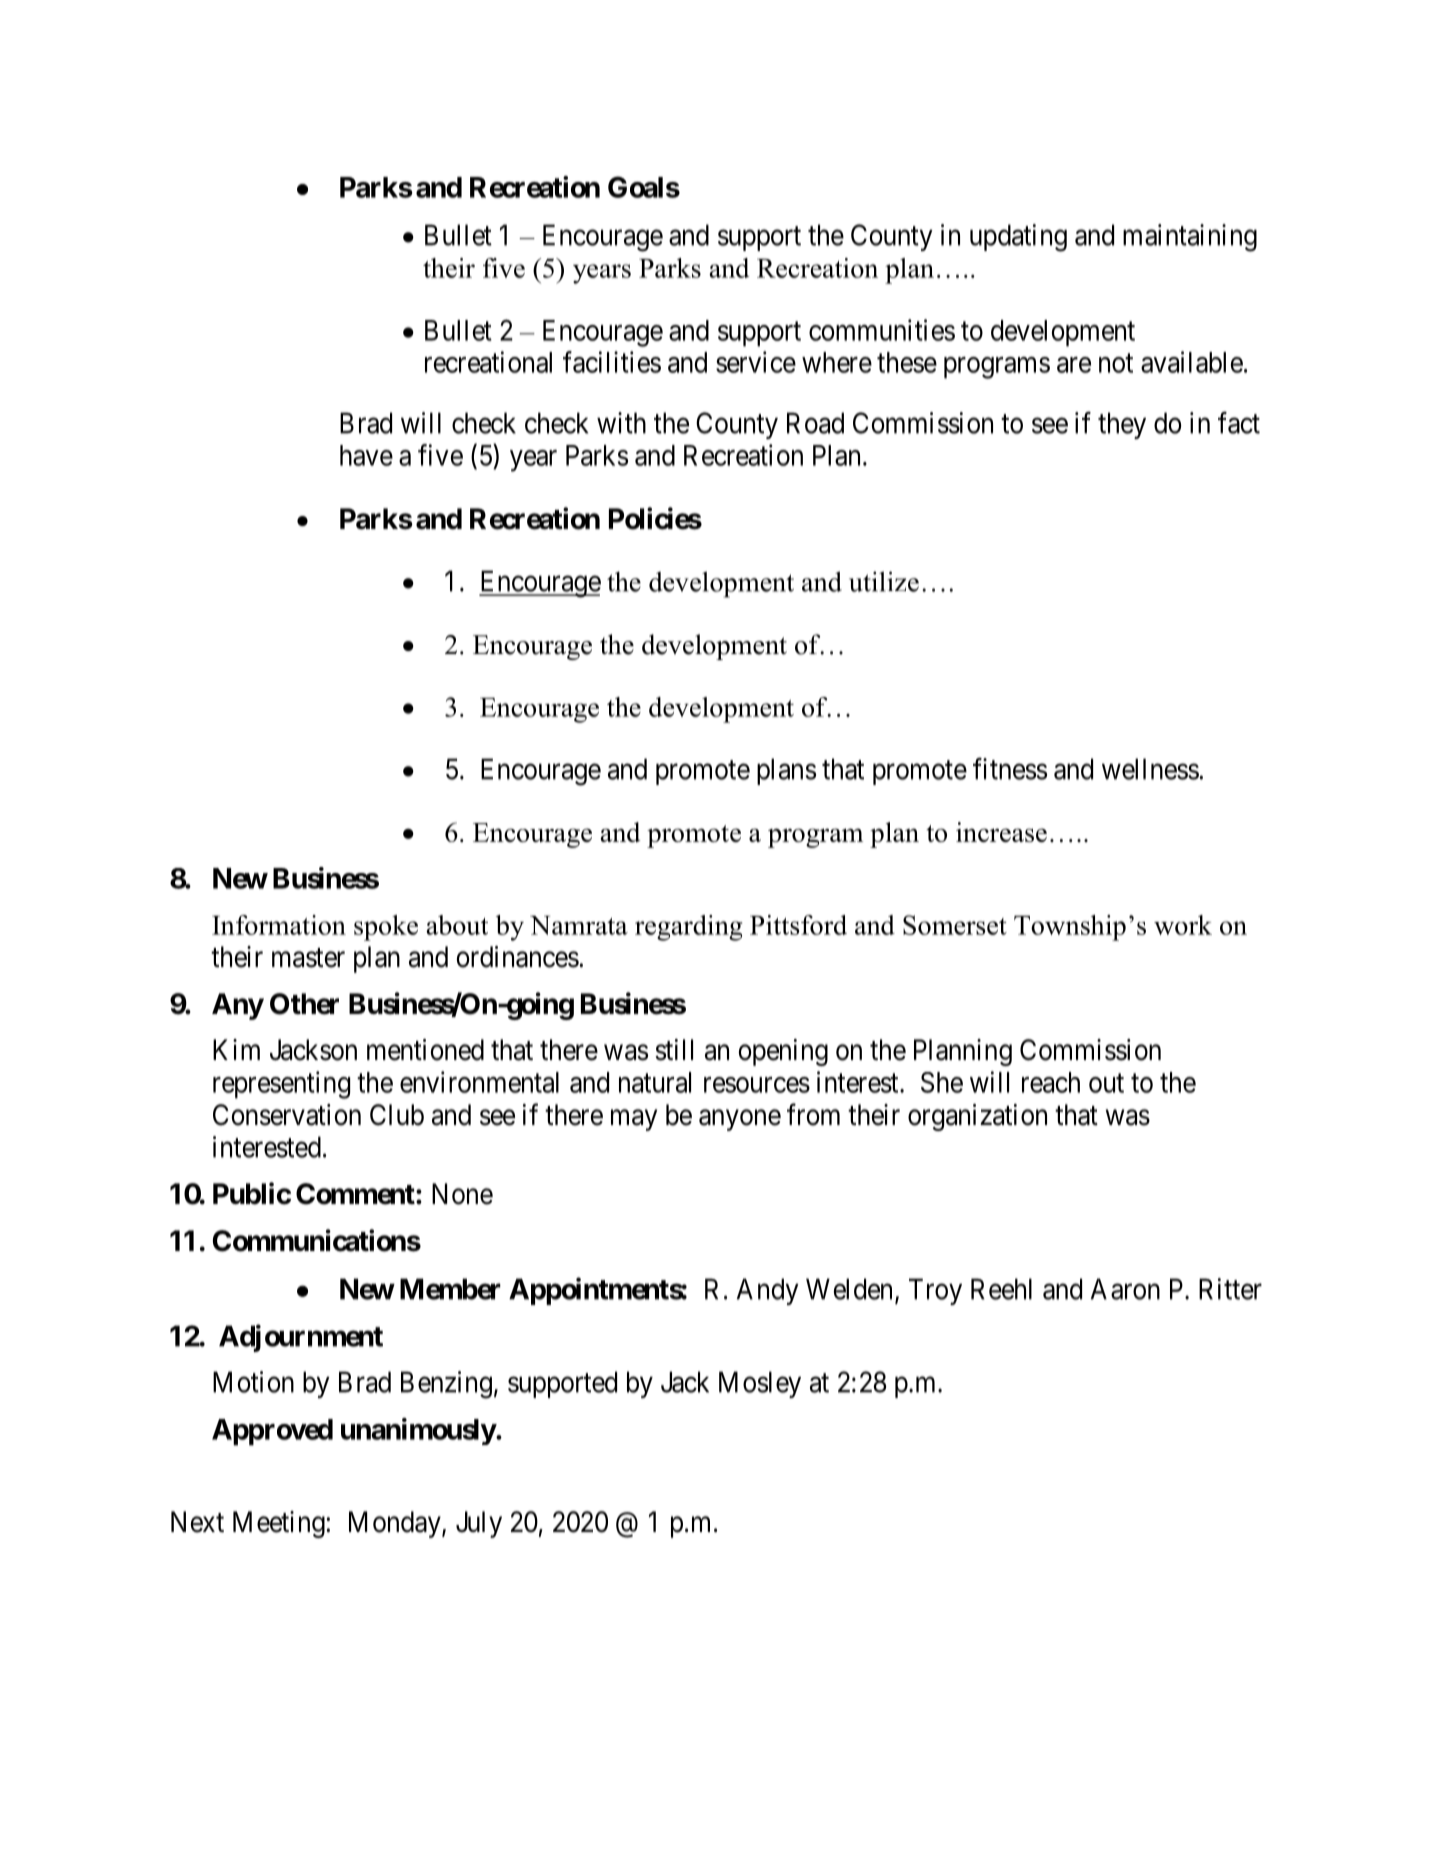  I want to click on regarding, so click(688, 928).
